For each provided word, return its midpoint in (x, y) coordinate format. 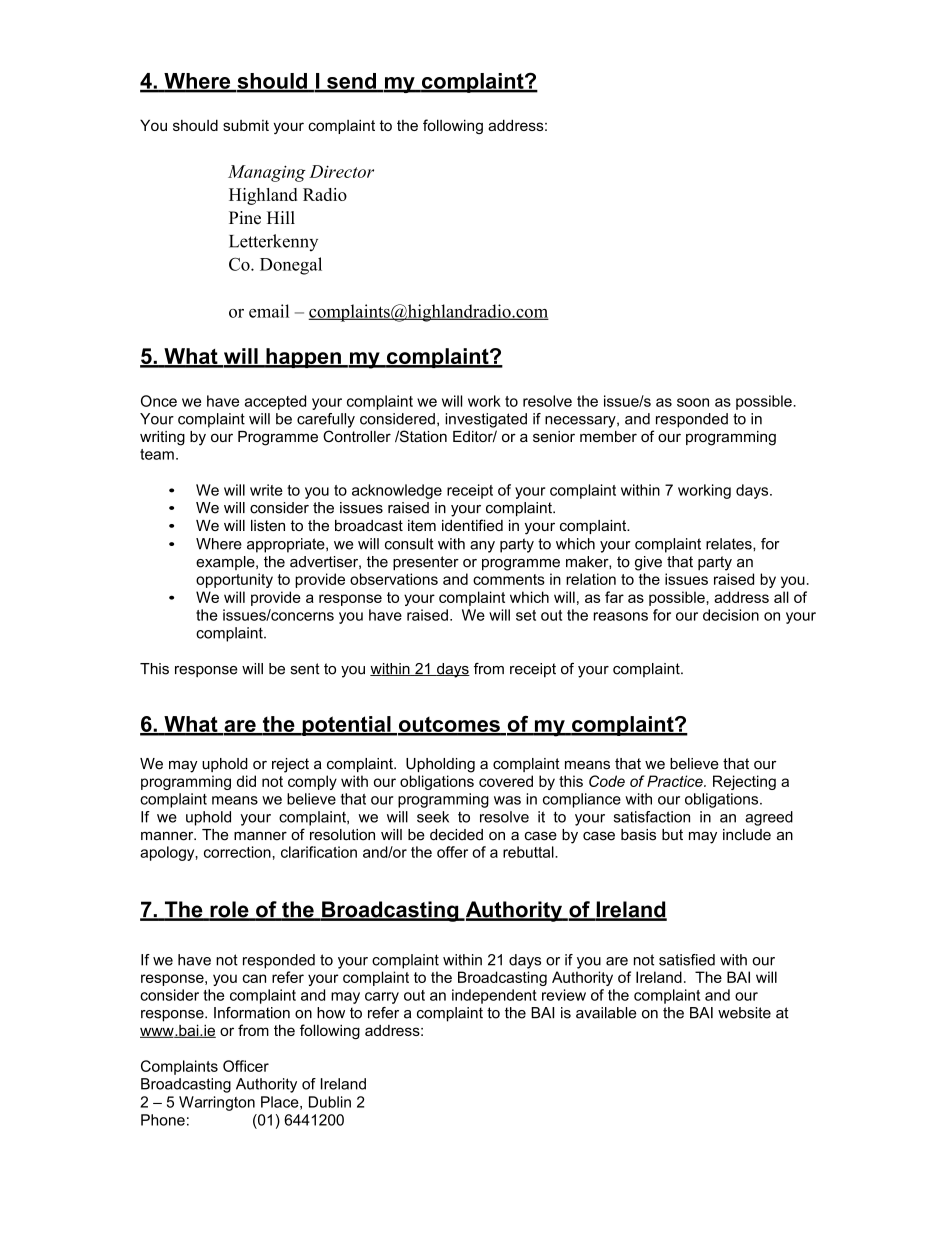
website (744, 1013)
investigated (486, 420)
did (246, 781)
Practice (676, 781)
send (351, 82)
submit (246, 125)
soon (693, 402)
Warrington (217, 1103)
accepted (275, 402)
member (608, 436)
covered (506, 781)
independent (494, 996)
